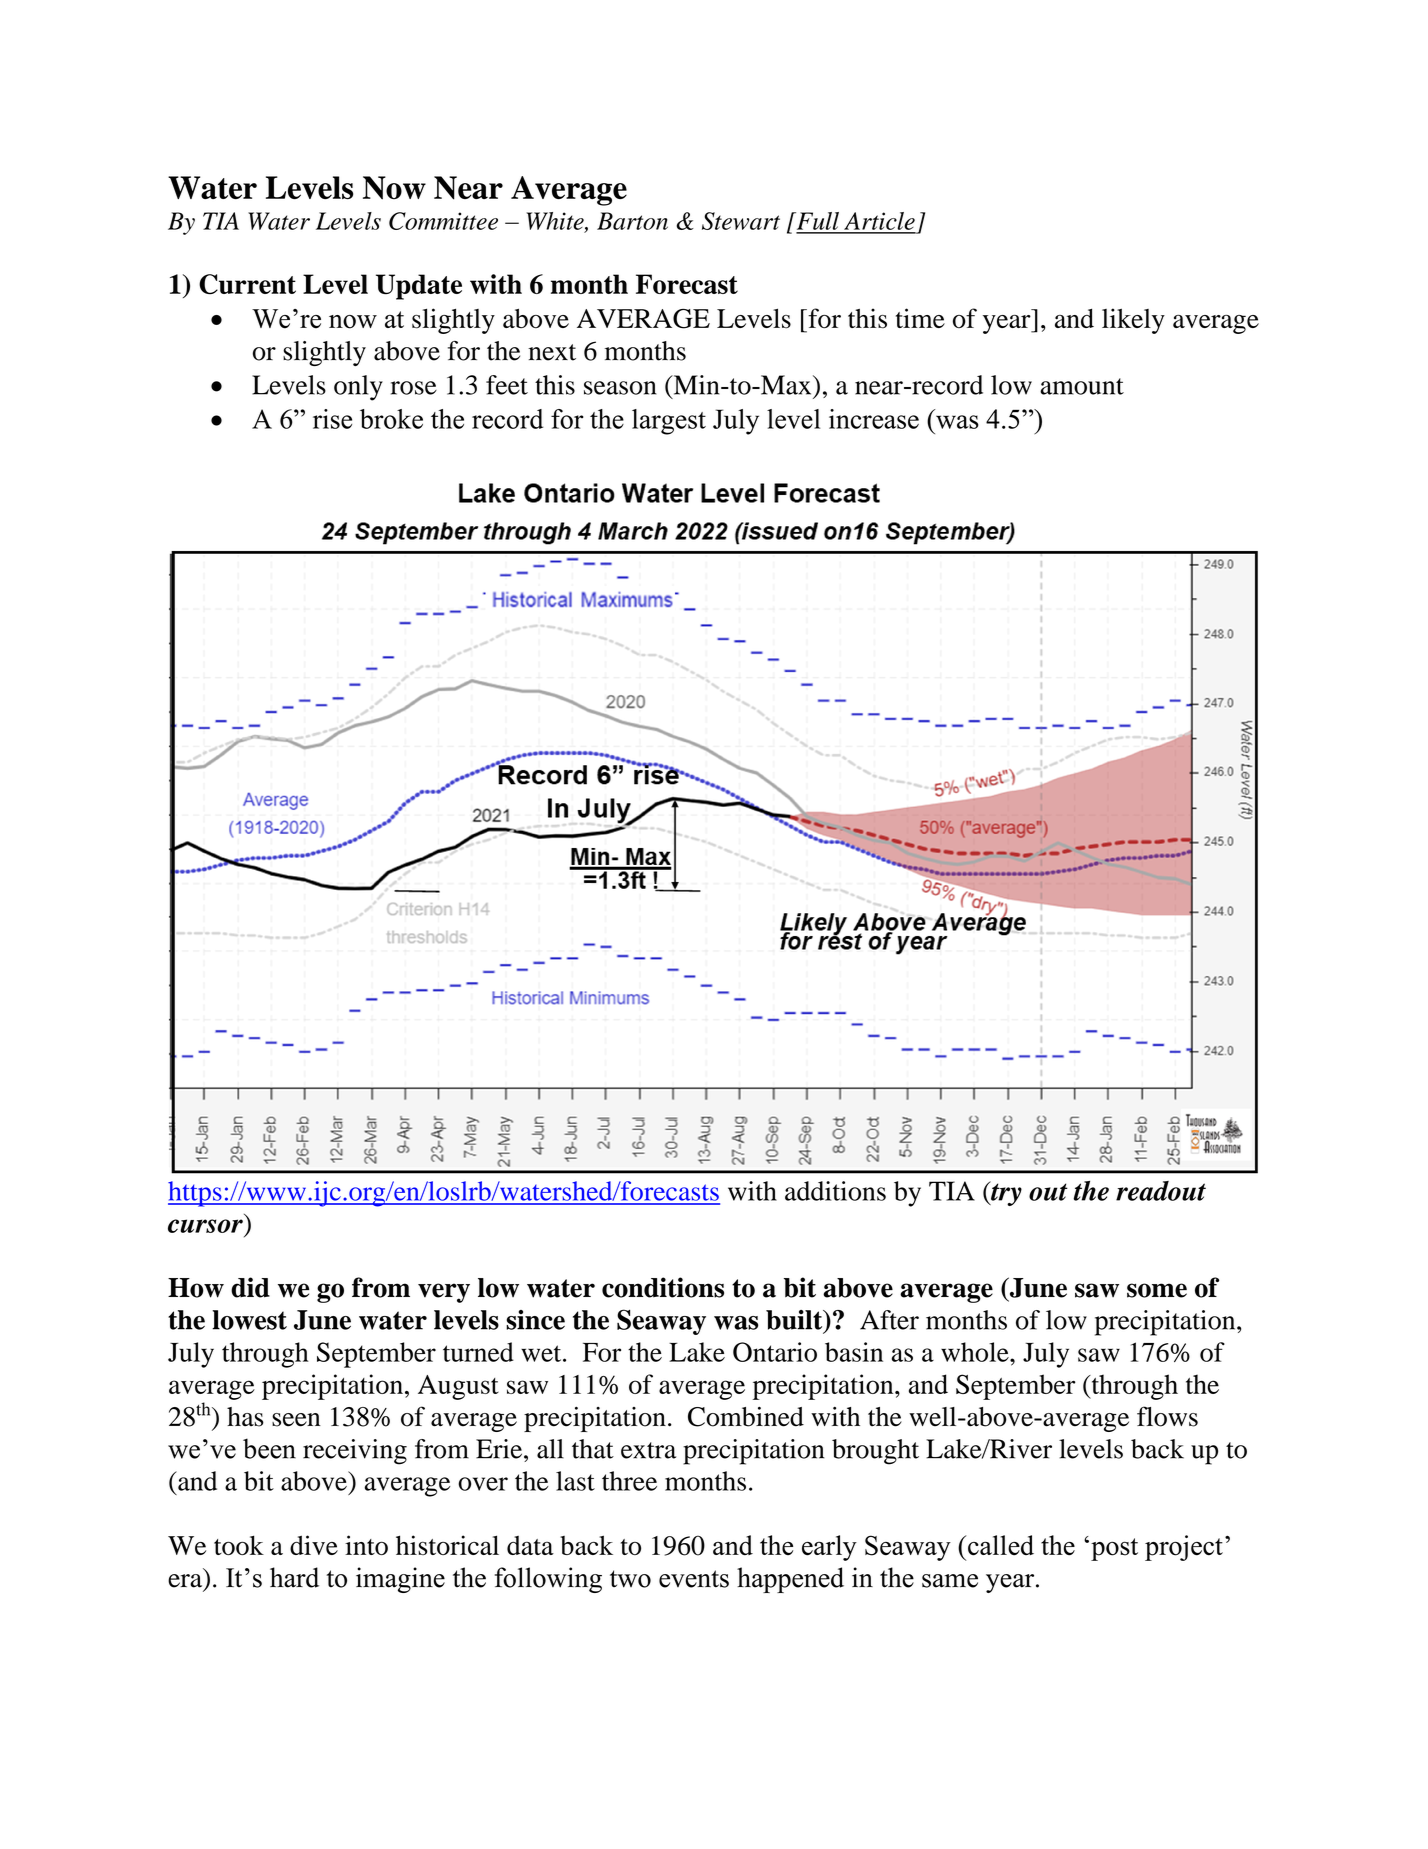  I want to click on cursor, so click(205, 1226).
